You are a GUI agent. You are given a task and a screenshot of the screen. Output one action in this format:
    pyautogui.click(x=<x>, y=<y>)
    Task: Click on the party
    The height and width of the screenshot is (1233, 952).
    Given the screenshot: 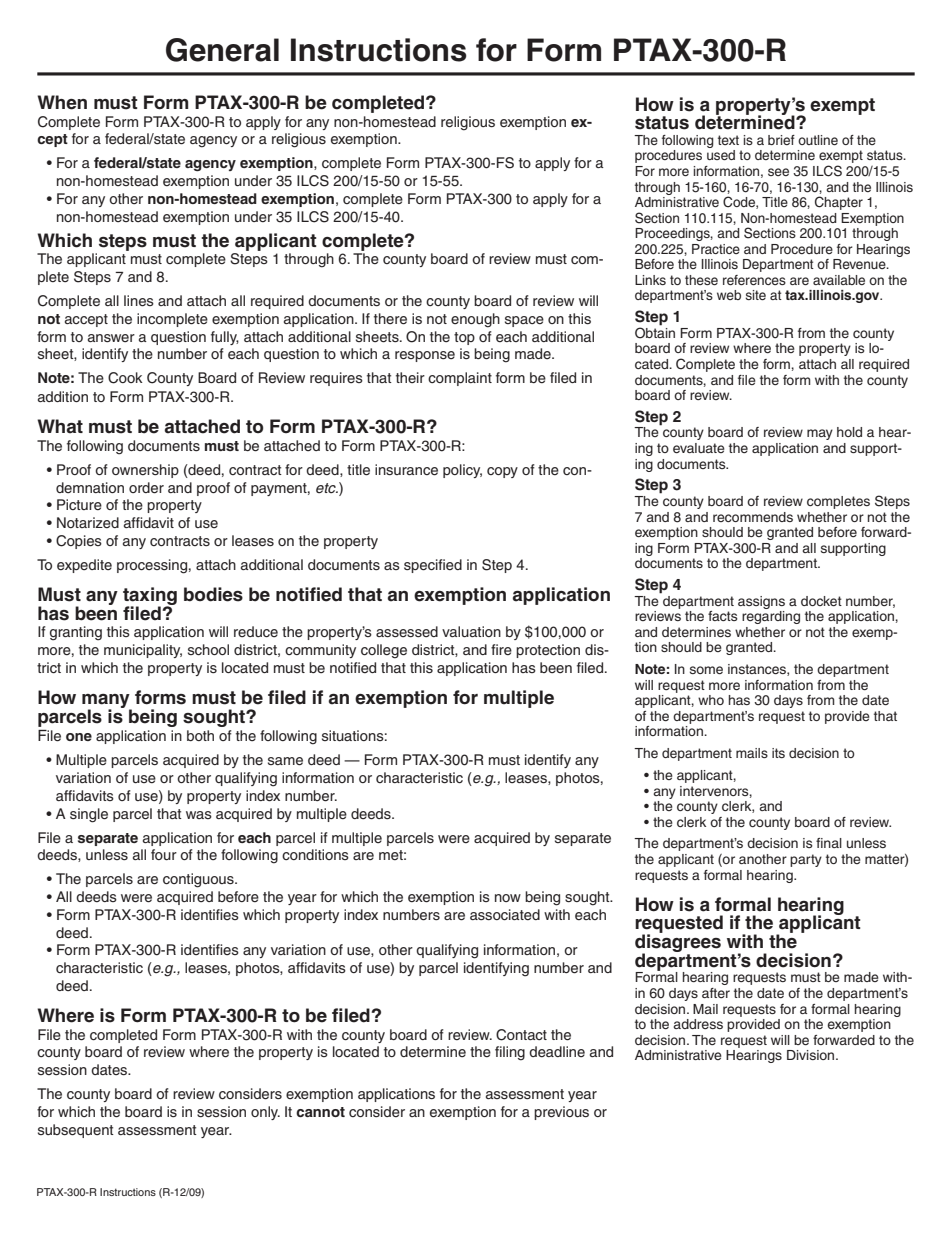 What is the action you would take?
    pyautogui.click(x=806, y=860)
